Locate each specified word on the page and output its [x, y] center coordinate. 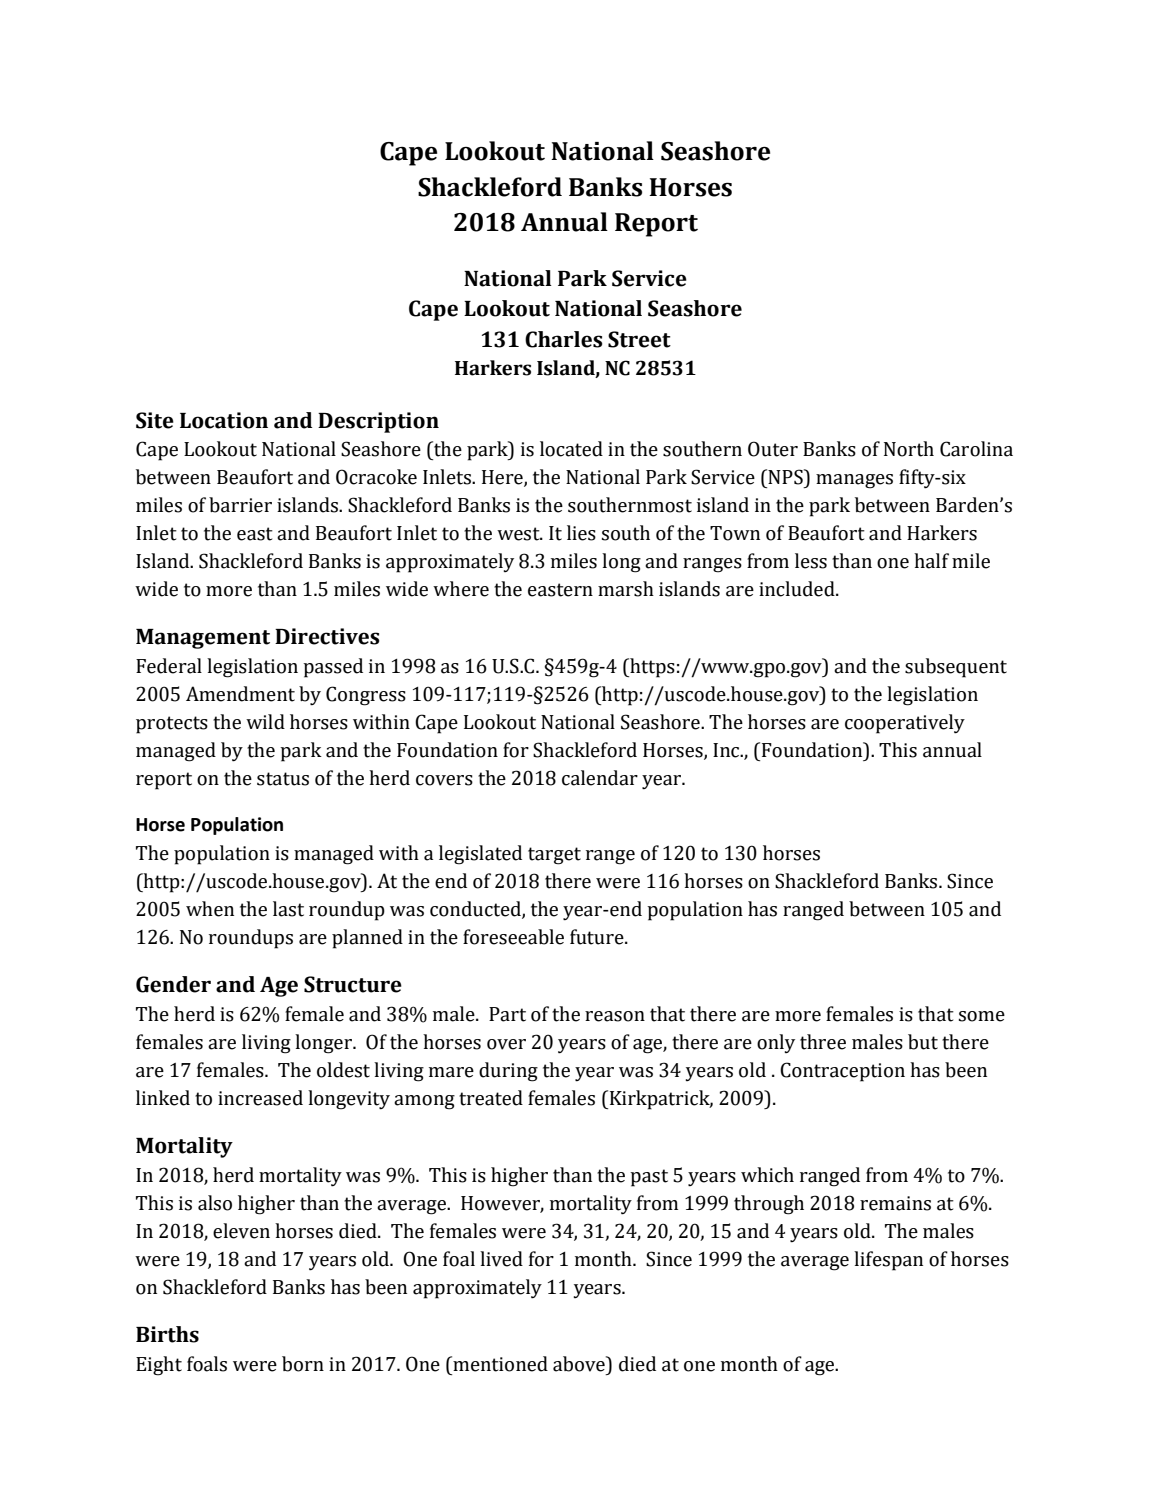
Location [224, 420]
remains [895, 1203]
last [288, 909]
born [303, 1364]
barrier [240, 505]
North [909, 449]
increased [260, 1098]
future [598, 937]
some [982, 1016]
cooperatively [905, 724]
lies [581, 533]
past [649, 1178]
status [283, 779]
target [554, 856]
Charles [564, 339]
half [931, 561]
